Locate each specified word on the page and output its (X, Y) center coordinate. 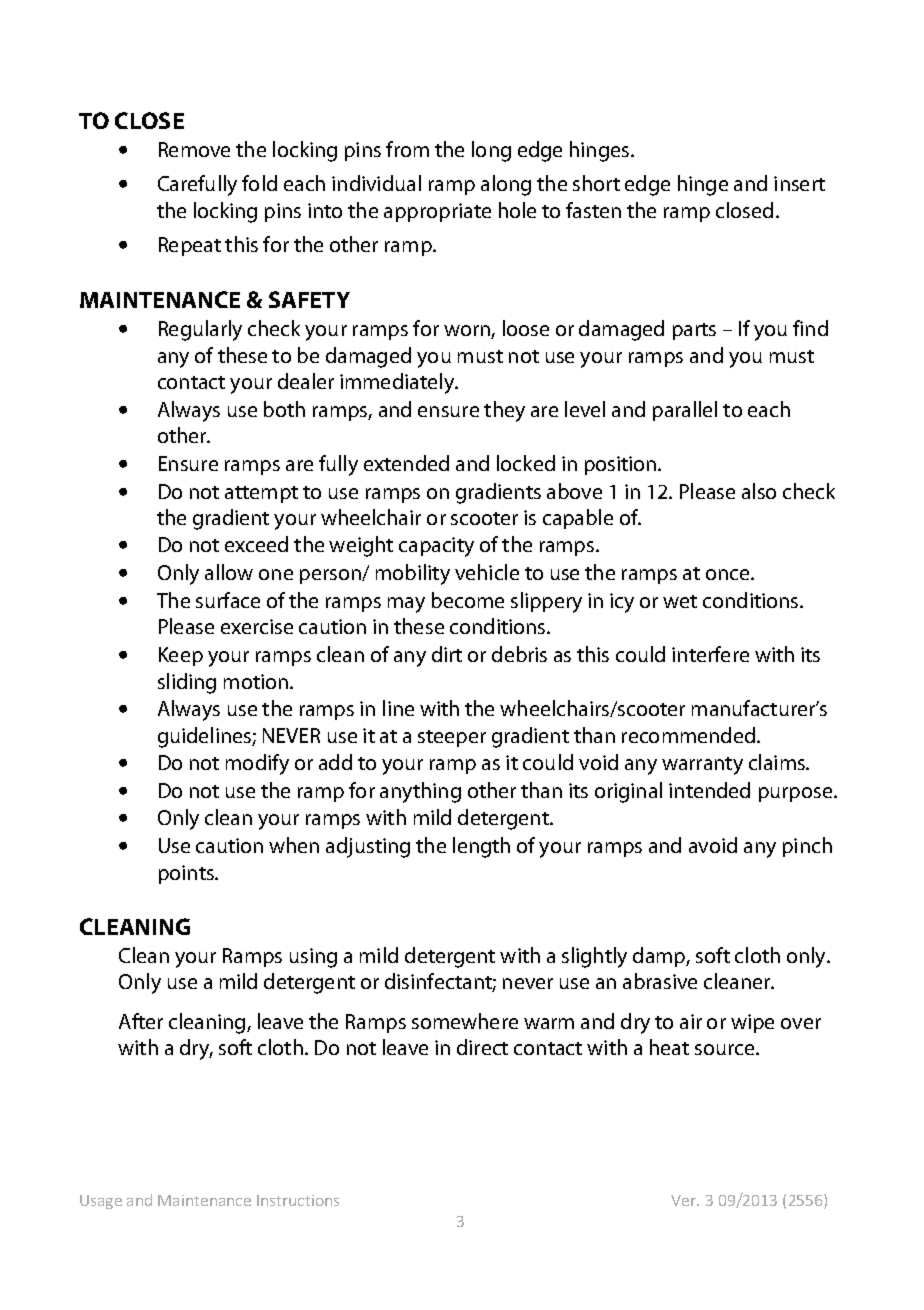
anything (420, 792)
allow (229, 572)
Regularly (200, 330)
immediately (398, 383)
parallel (685, 411)
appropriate (437, 212)
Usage (101, 1202)
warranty (702, 766)
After (141, 1021)
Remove (194, 149)
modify (257, 764)
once (729, 574)
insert (799, 183)
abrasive (660, 981)
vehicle (487, 572)
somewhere (465, 1021)
